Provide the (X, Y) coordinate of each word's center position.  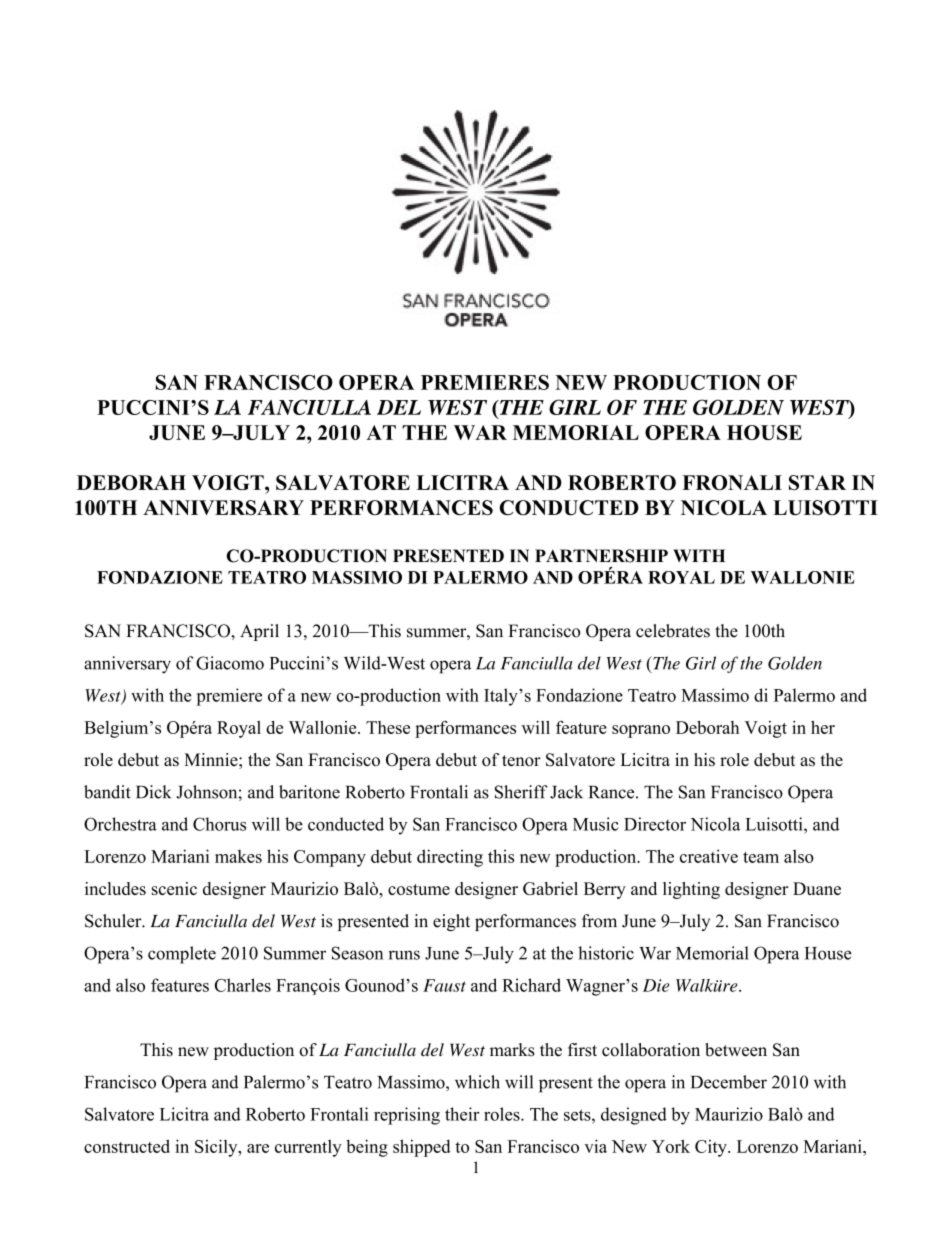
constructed (127, 1146)
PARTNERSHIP (601, 556)
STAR (817, 482)
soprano (641, 731)
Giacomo (230, 663)
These (388, 727)
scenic (174, 888)
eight (451, 922)
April (259, 632)
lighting (691, 890)
